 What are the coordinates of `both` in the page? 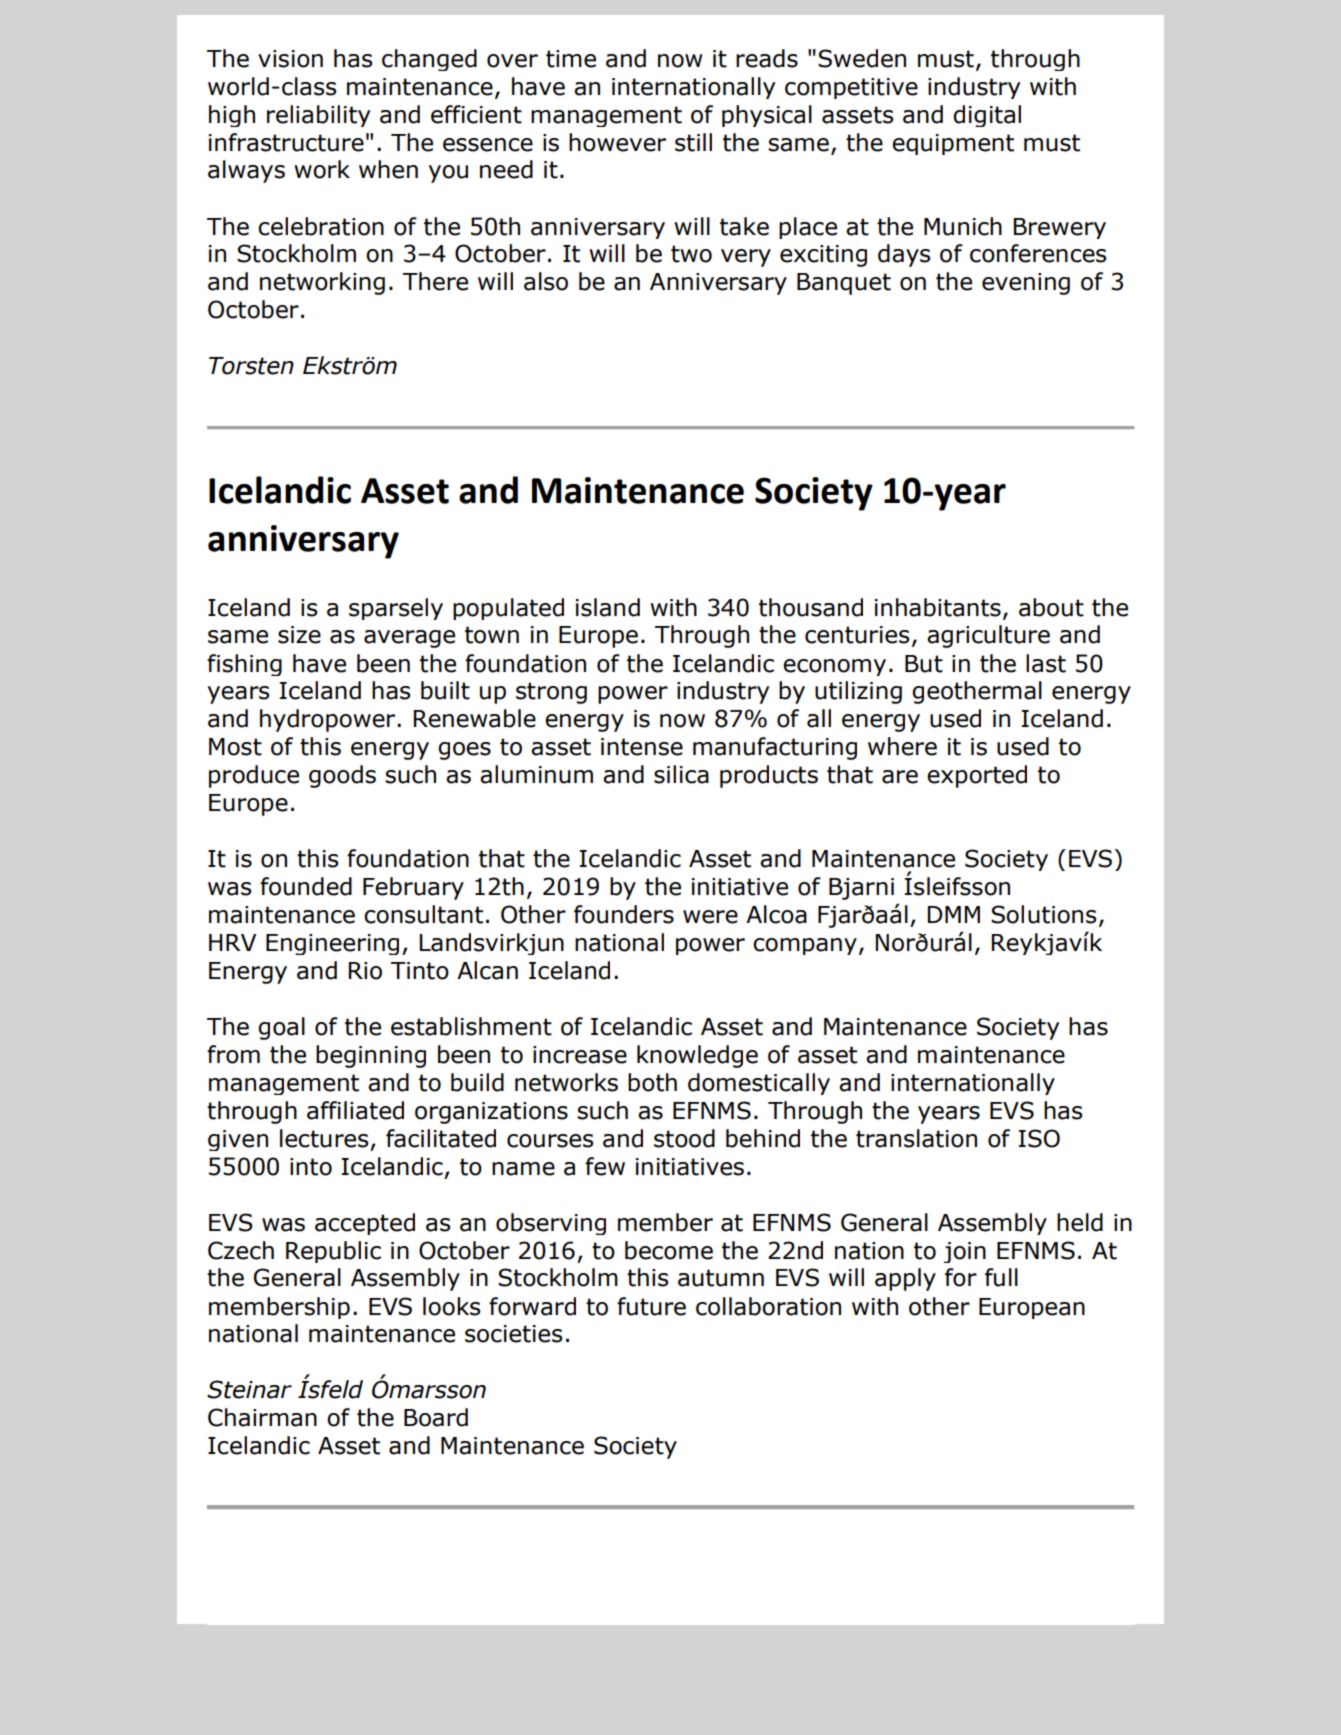 It's located at (652, 1082).
